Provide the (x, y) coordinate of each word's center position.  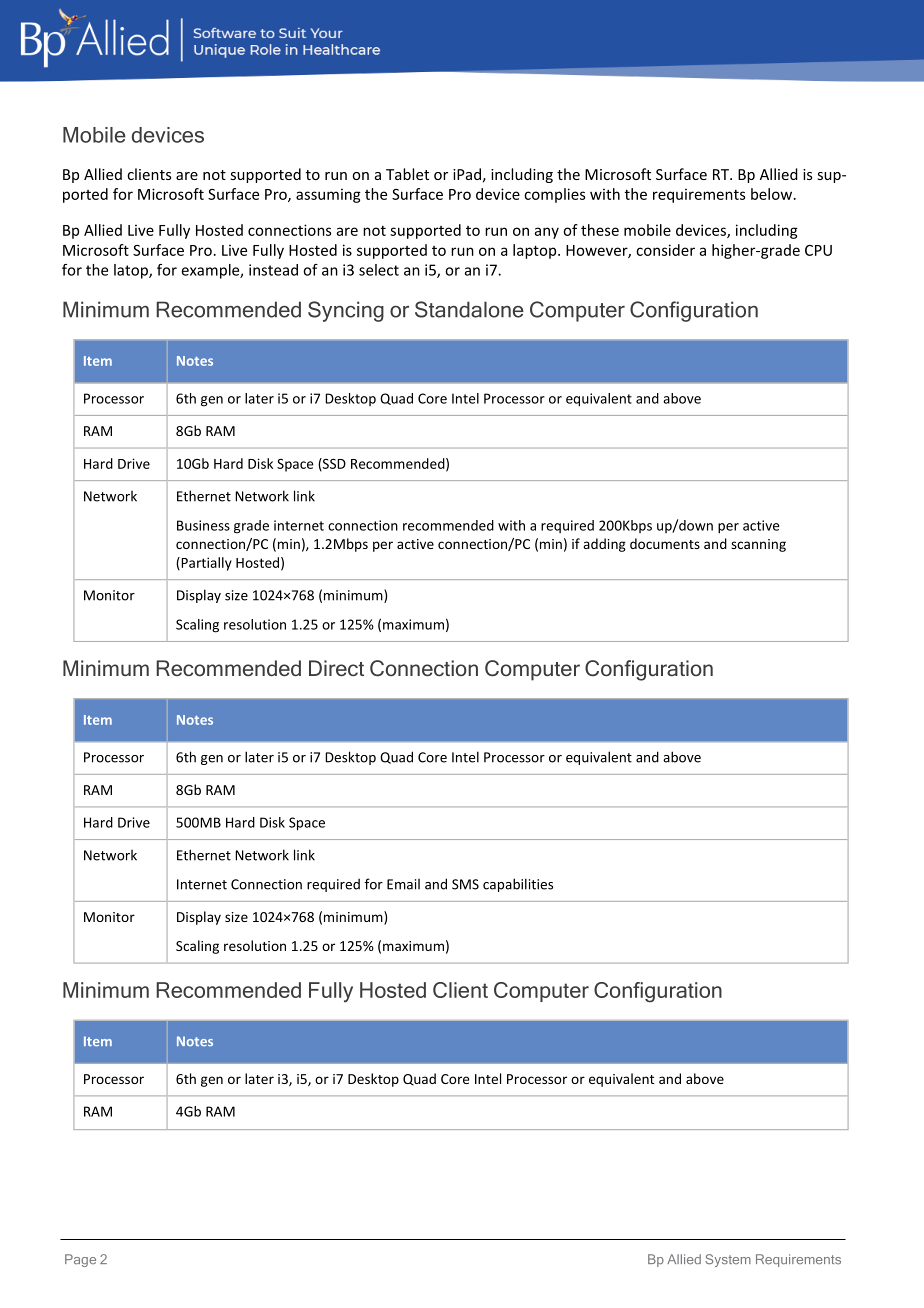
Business (203, 525)
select (379, 270)
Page (80, 1260)
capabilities (518, 885)
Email (403, 884)
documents (665, 543)
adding (604, 545)
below (773, 194)
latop (132, 271)
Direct (336, 668)
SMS (465, 884)
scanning (758, 545)
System (728, 1260)
